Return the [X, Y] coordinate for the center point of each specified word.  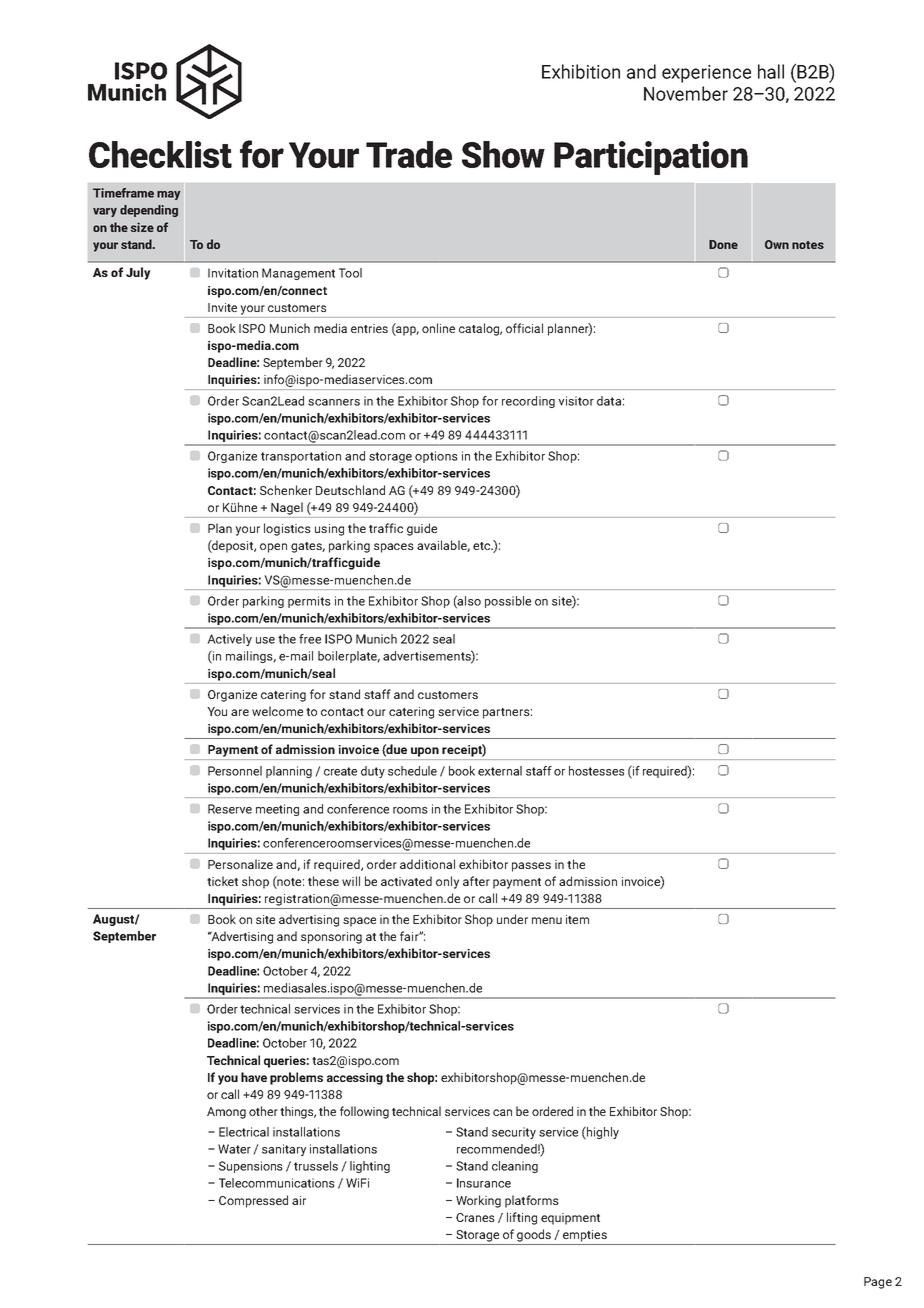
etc [482, 546]
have [254, 1077]
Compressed [253, 1201]
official [524, 328]
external [500, 771]
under [512, 919]
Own [777, 244]
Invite [222, 307]
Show [503, 154]
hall [771, 71]
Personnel [235, 771]
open [273, 548]
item [577, 919]
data [609, 401]
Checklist [160, 154]
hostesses [596, 771]
